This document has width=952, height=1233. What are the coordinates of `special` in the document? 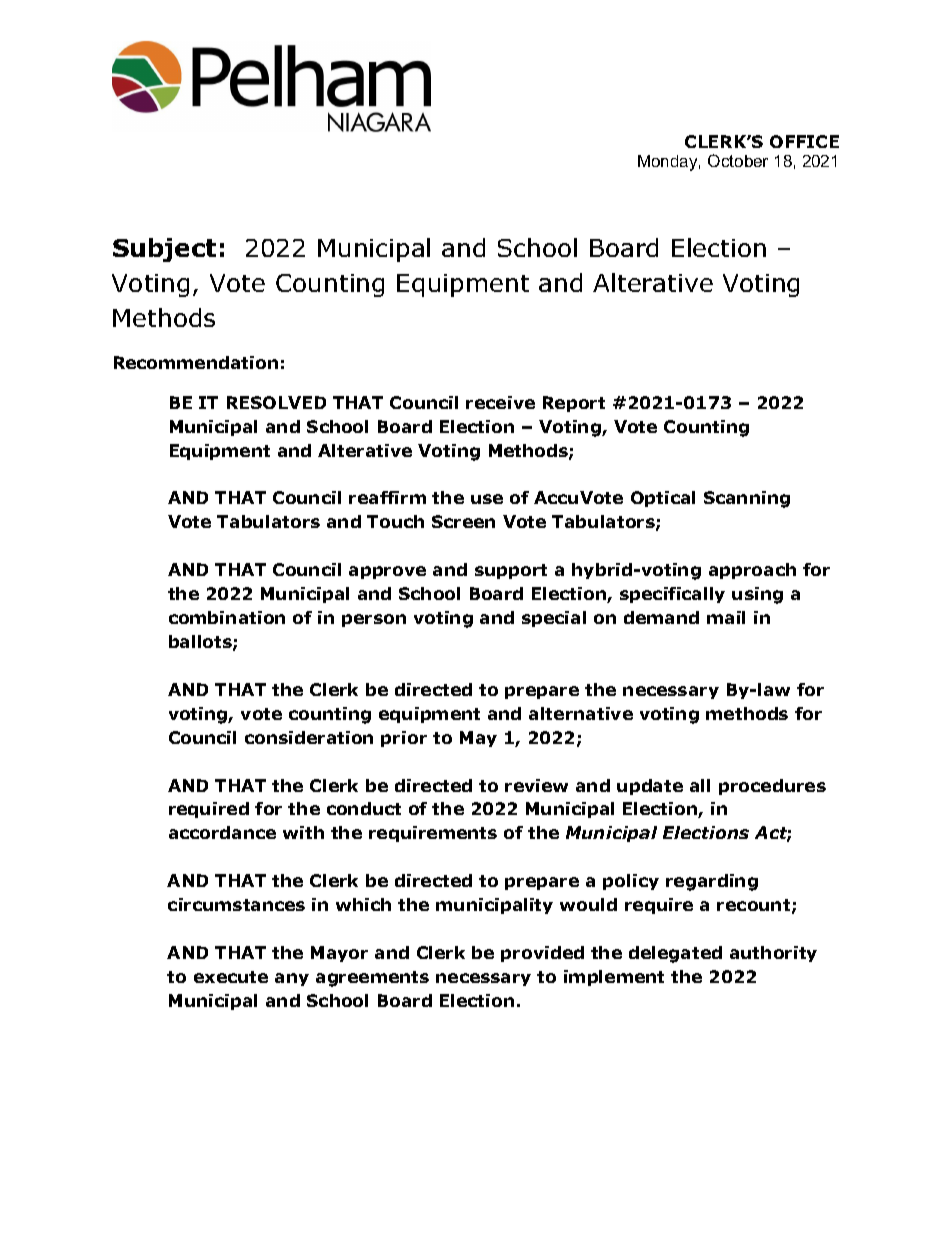 It's located at (554, 619).
